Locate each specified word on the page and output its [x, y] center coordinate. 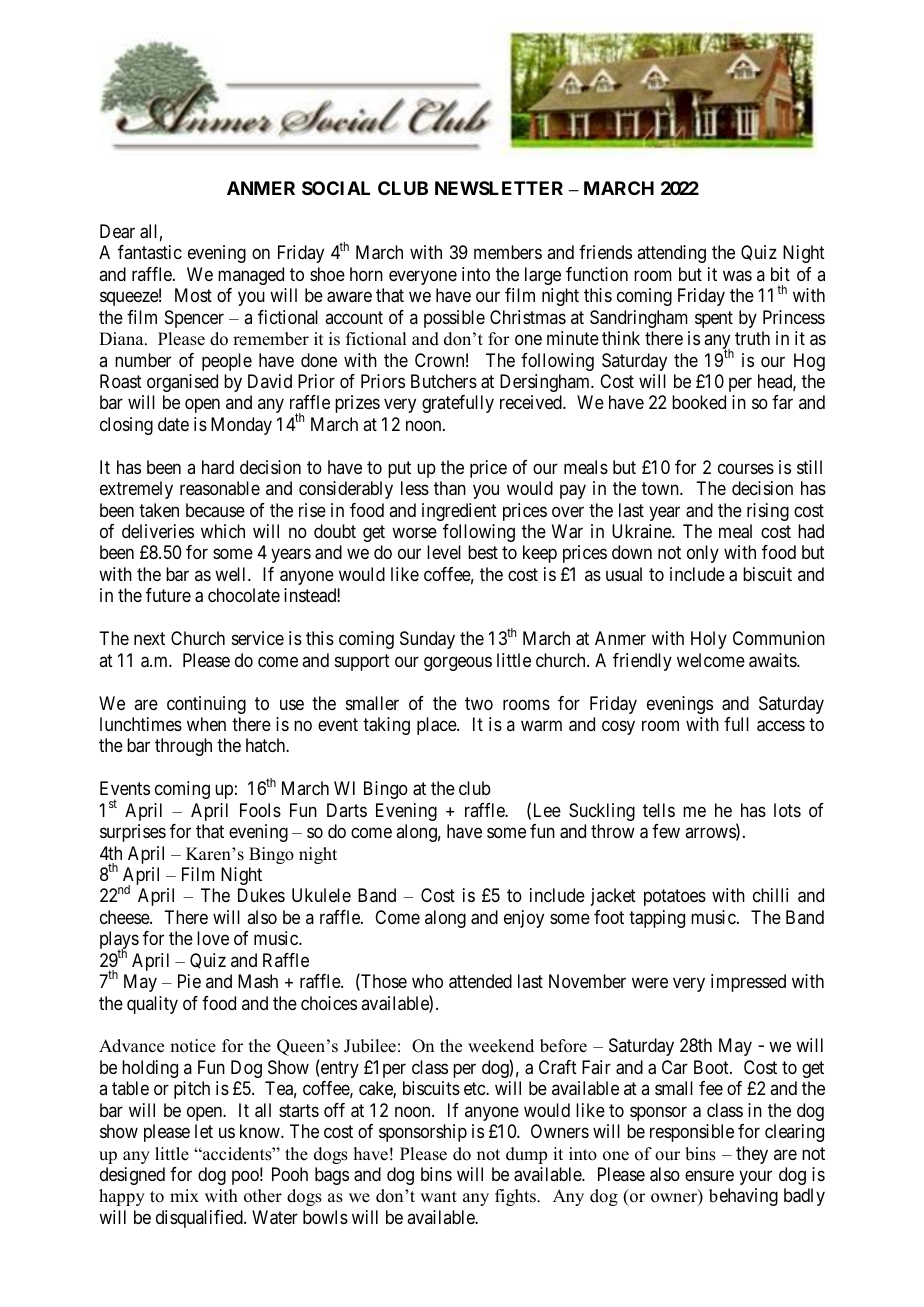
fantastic [150, 252]
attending [671, 254]
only [703, 554]
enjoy [524, 919]
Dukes [261, 895]
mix [184, 1195]
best [483, 552]
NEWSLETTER [499, 188]
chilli [770, 895]
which [223, 531]
